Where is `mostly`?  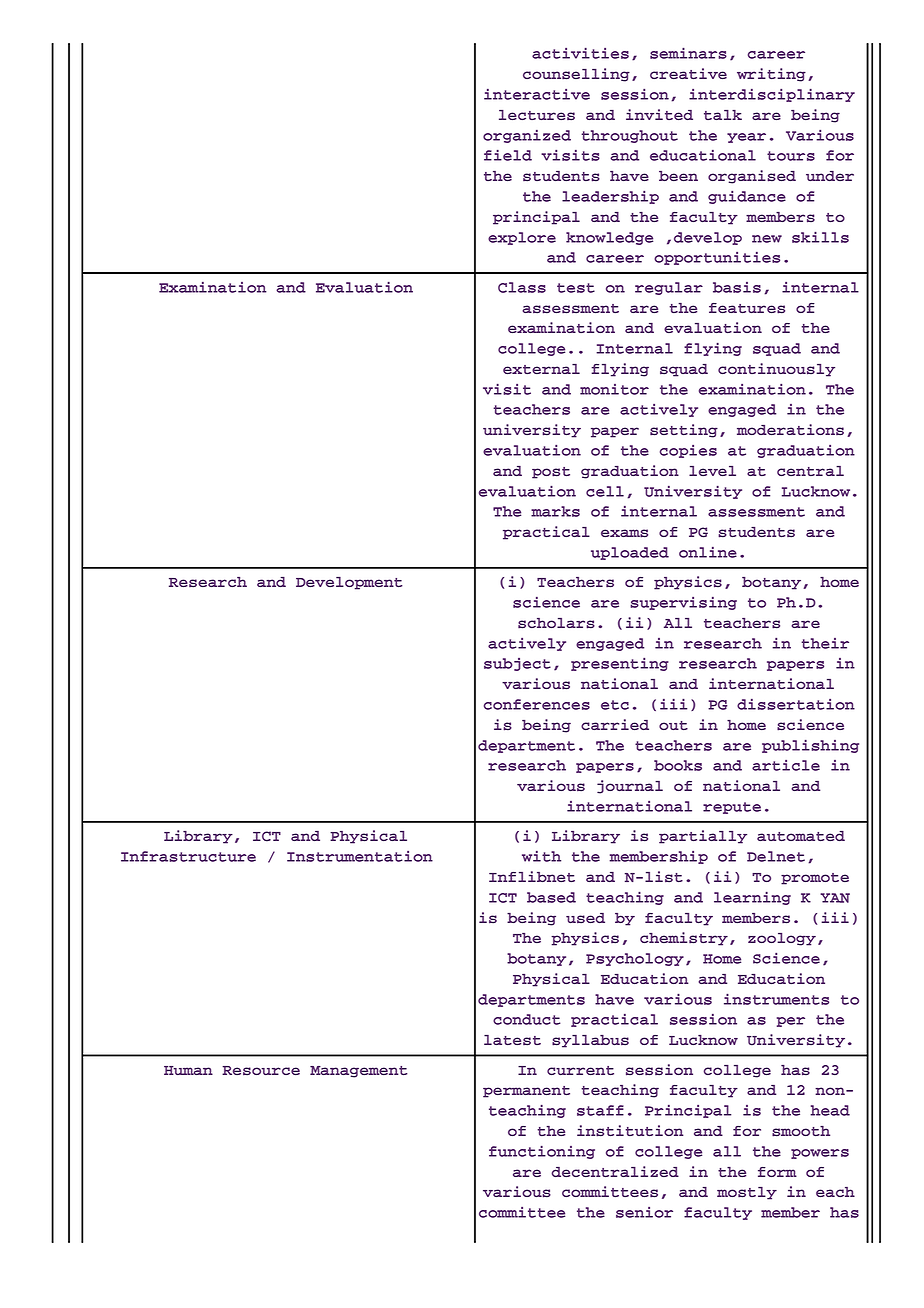 mostly is located at coordinates (747, 1193).
